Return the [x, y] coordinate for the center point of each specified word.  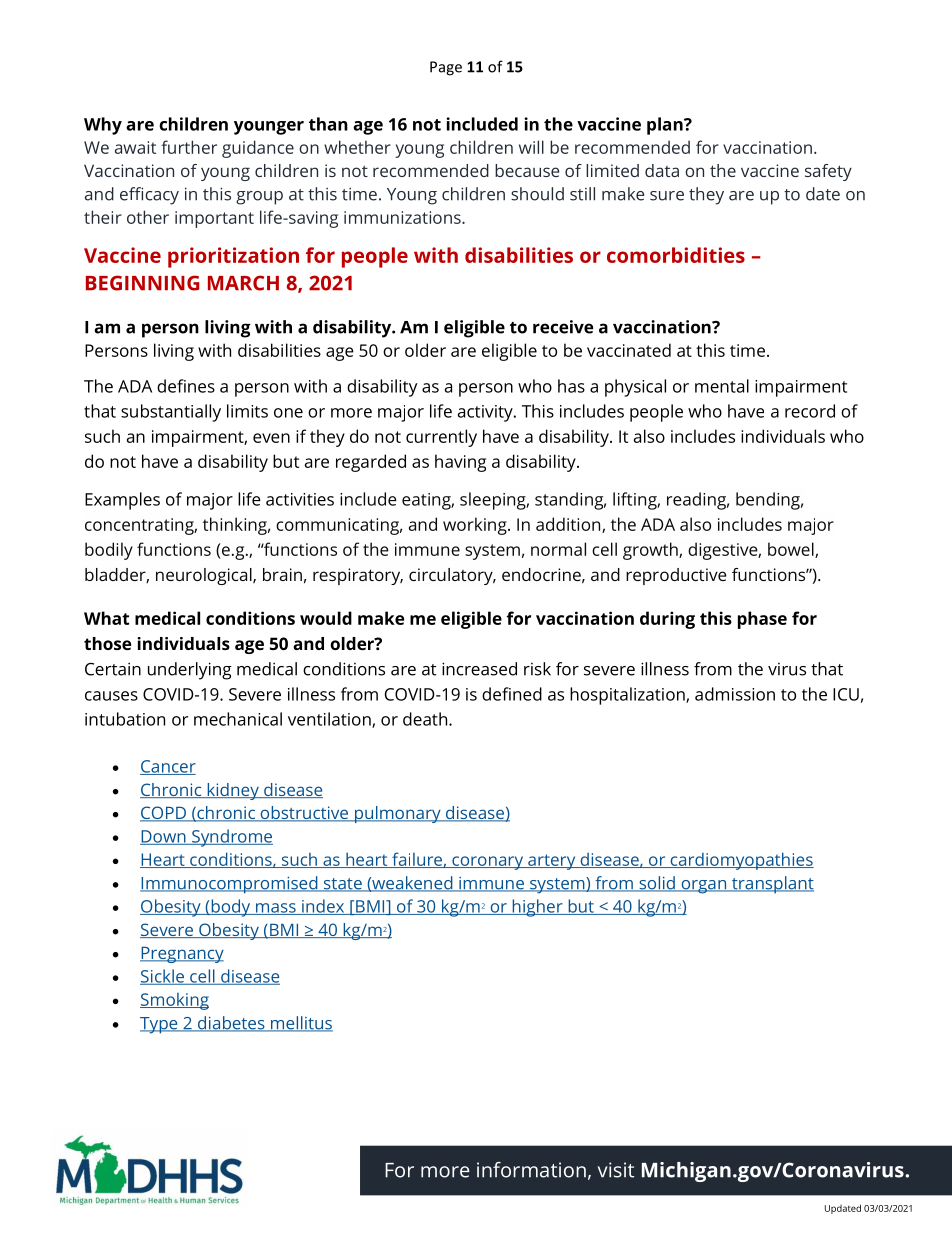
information [531, 1170]
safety [828, 172]
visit [616, 1170]
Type [160, 1025]
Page [446, 68]
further [189, 147]
